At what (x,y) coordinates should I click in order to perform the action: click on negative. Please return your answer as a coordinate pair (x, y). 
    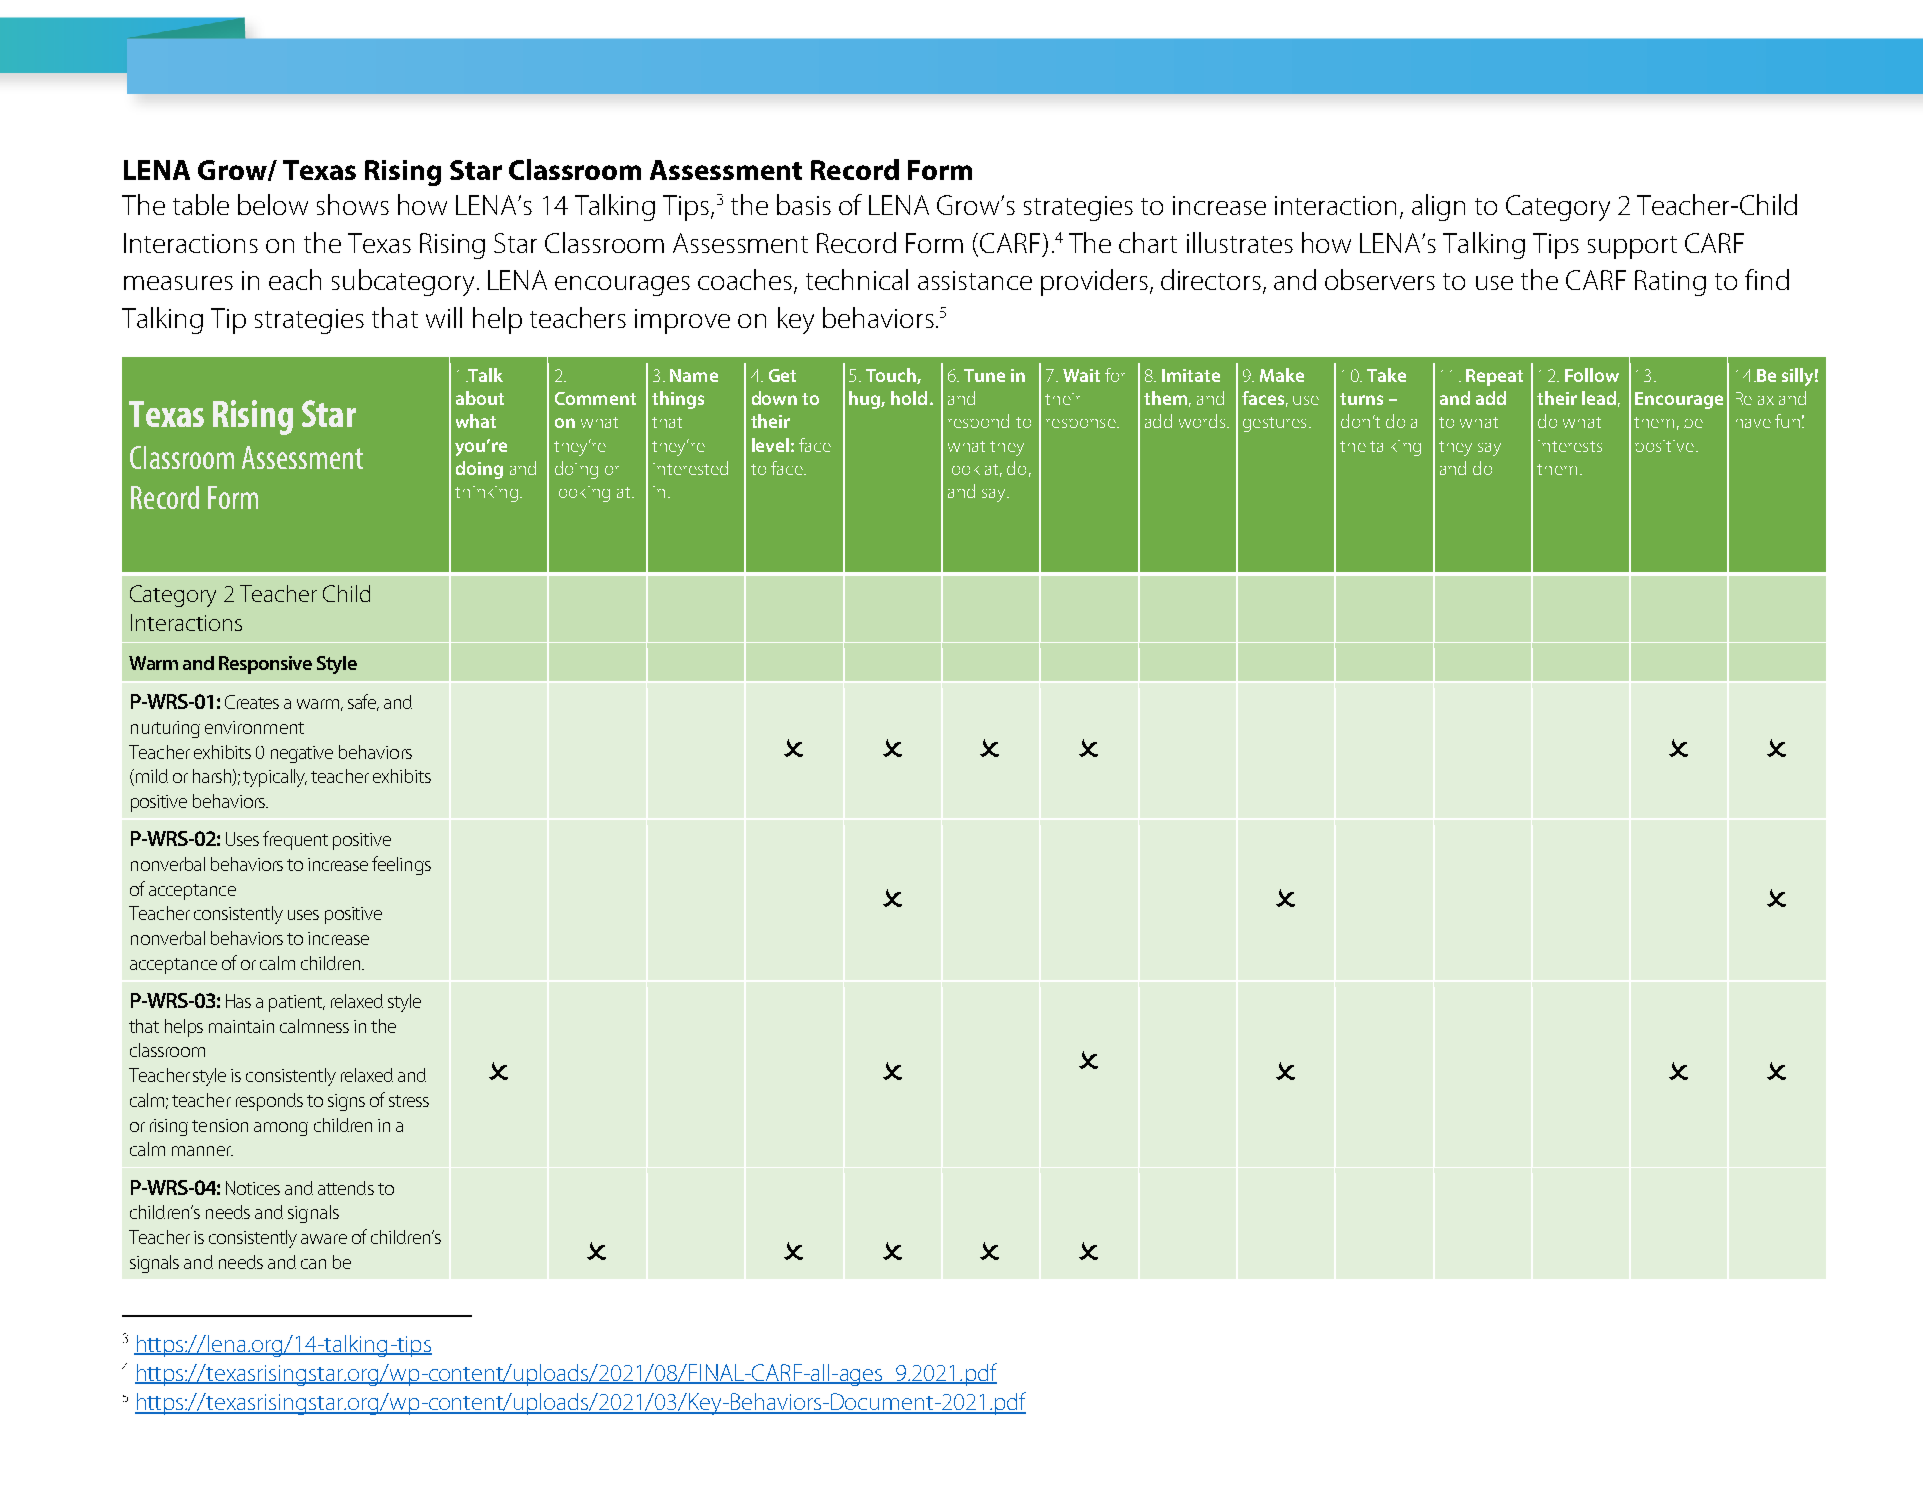
    Looking at the image, I should click on (302, 754).
